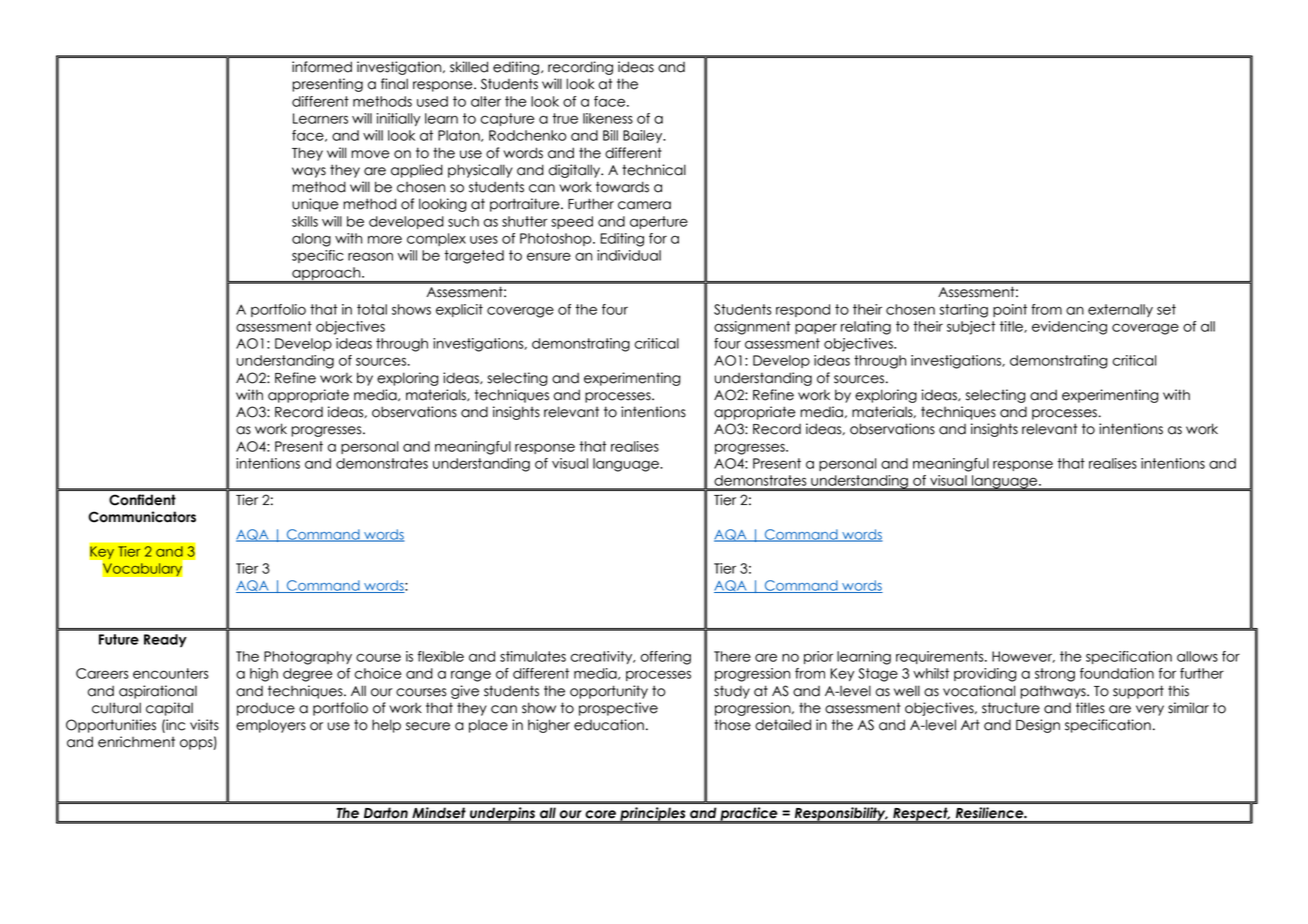  Describe the element at coordinates (1038, 726) in the image. I see `Design` at that location.
